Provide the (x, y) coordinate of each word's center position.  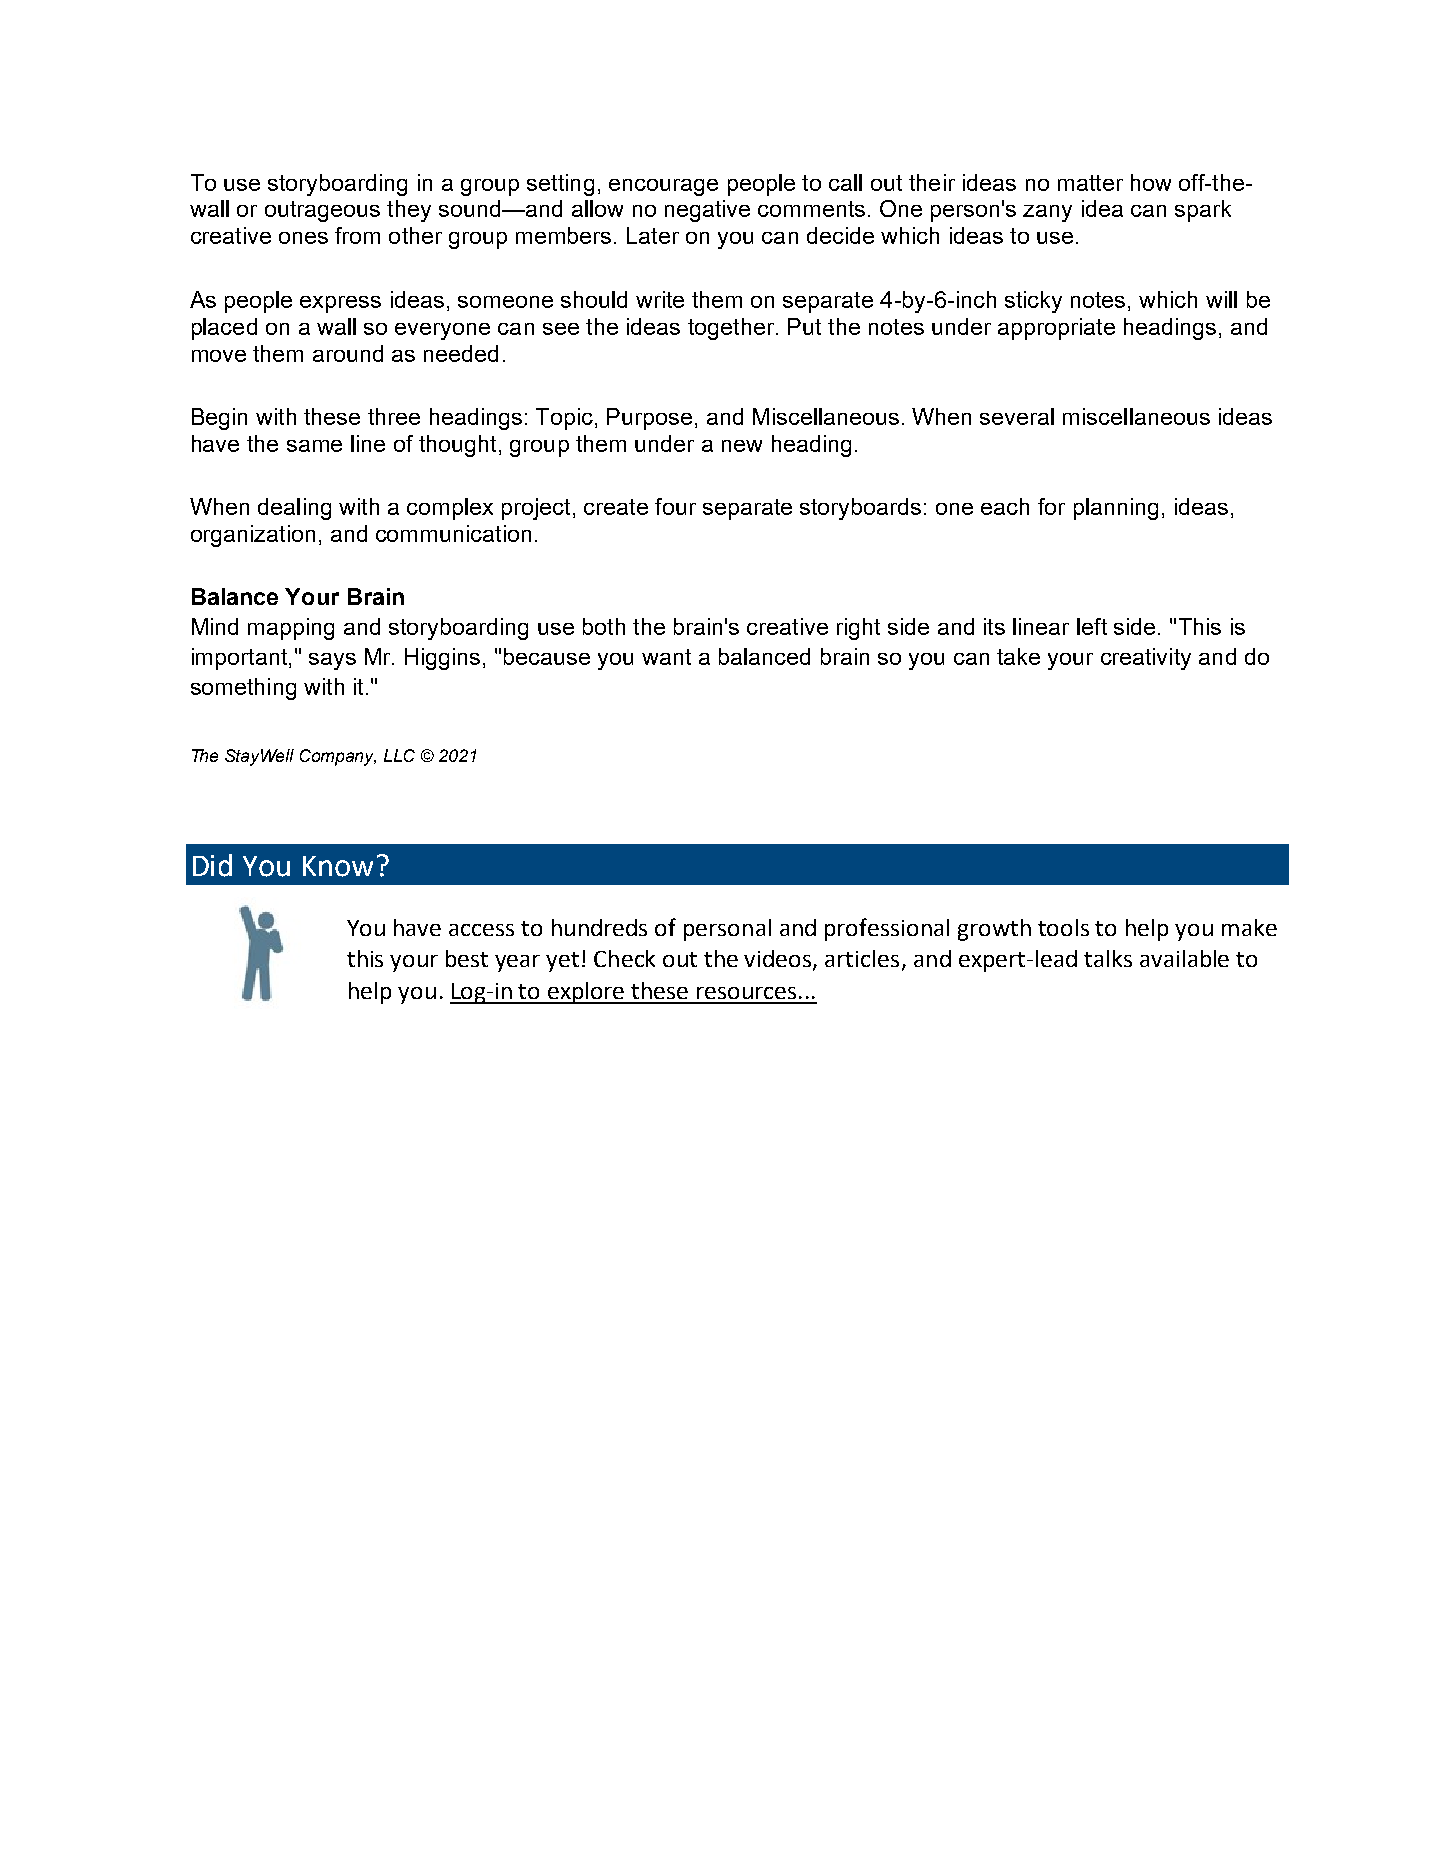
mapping (291, 629)
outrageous (322, 211)
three (394, 416)
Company (338, 757)
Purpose (649, 419)
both (604, 626)
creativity (1146, 659)
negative (707, 211)
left (1092, 626)
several (1017, 416)
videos (779, 960)
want (666, 657)
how (1151, 182)
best (467, 958)
